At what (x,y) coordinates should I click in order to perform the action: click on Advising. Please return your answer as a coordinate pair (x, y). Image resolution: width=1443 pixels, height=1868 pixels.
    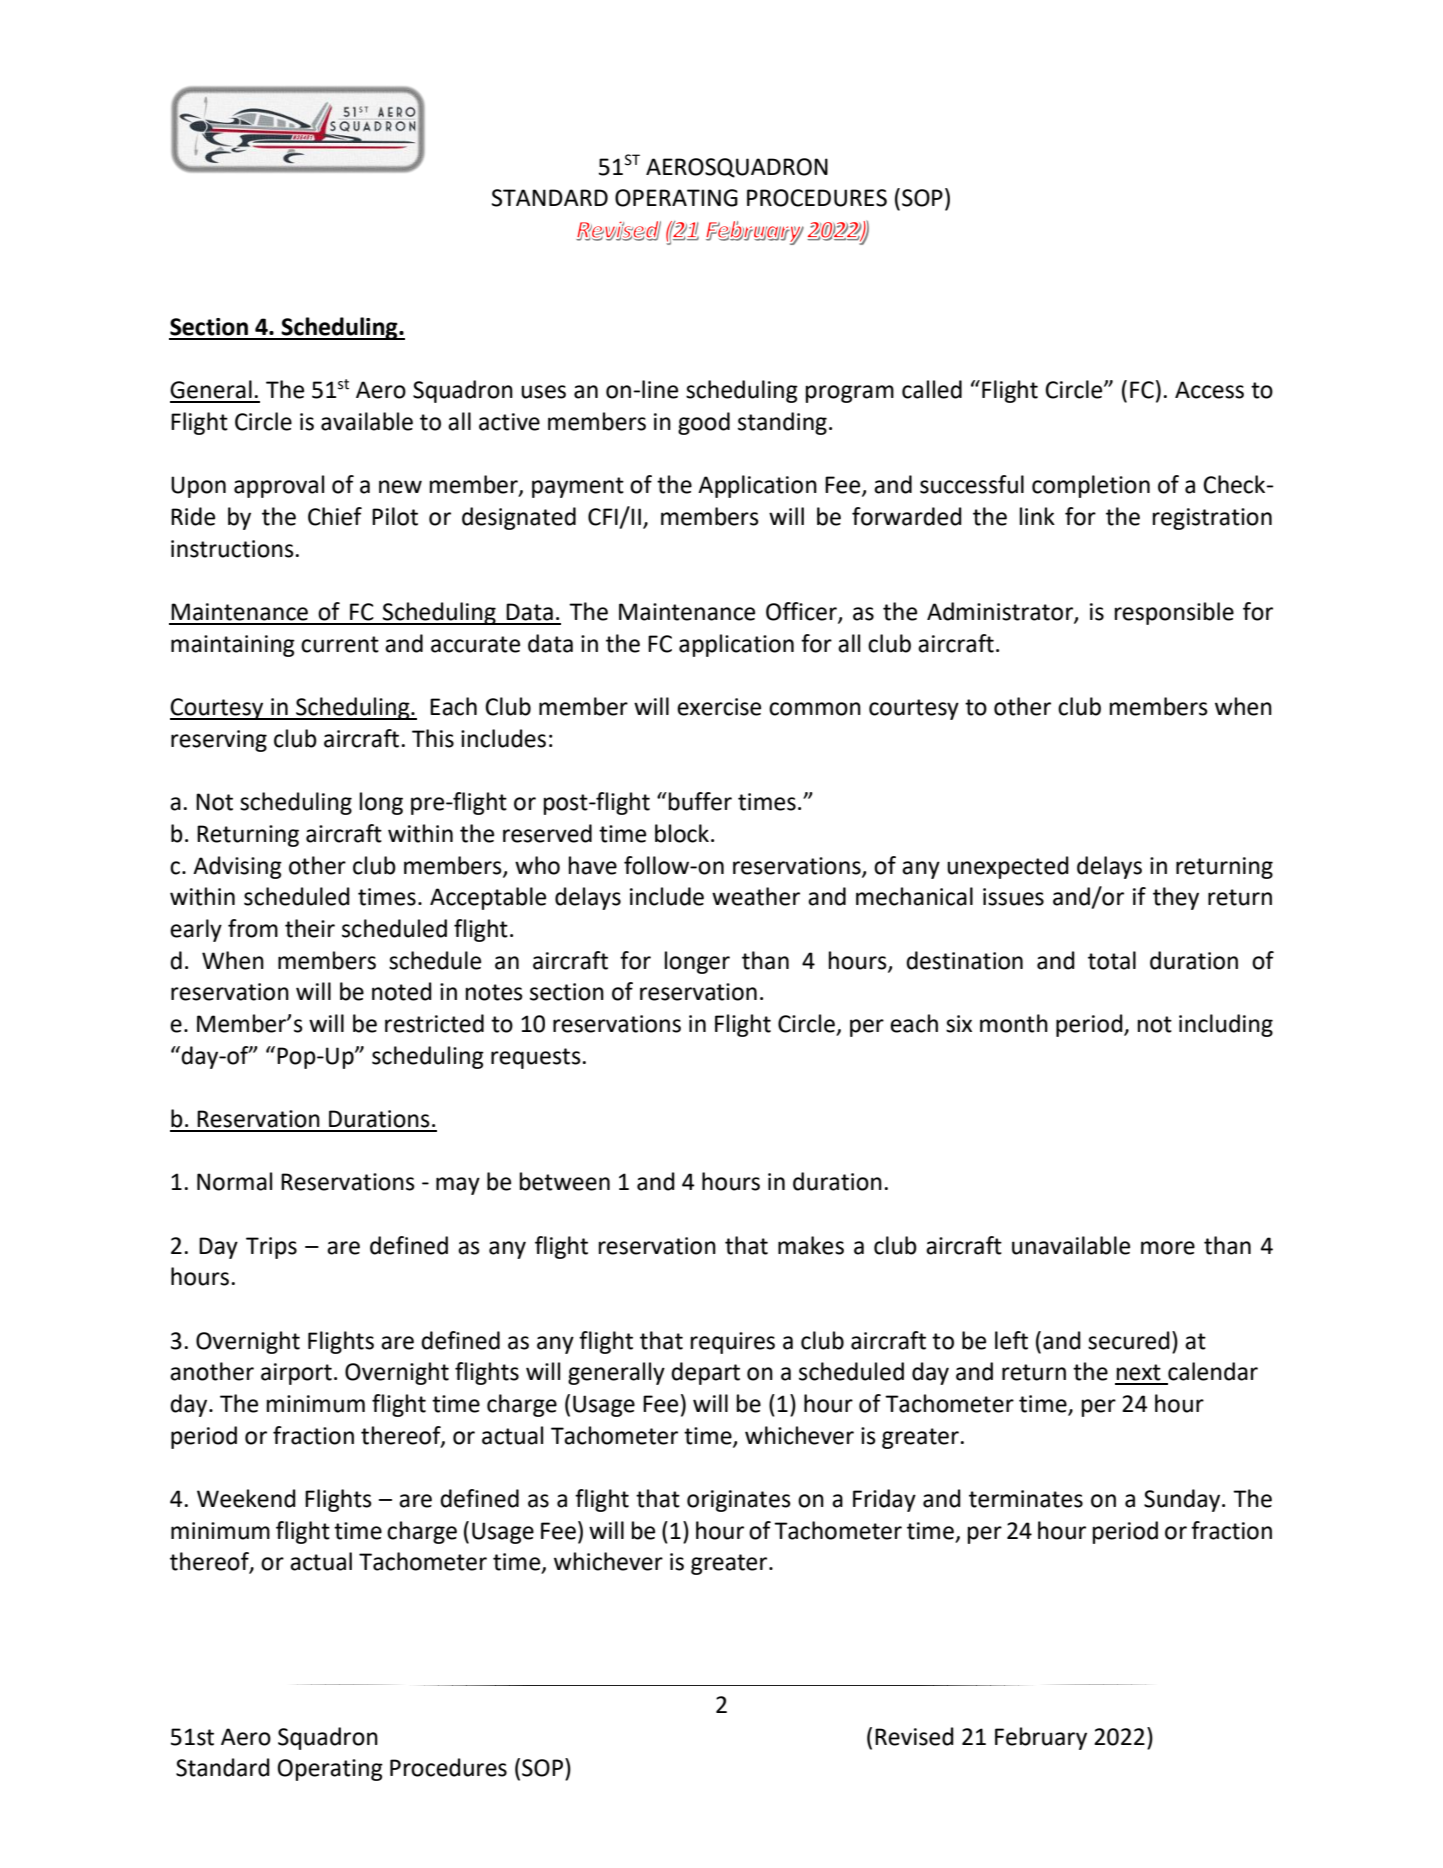
    Looking at the image, I should click on (237, 867).
